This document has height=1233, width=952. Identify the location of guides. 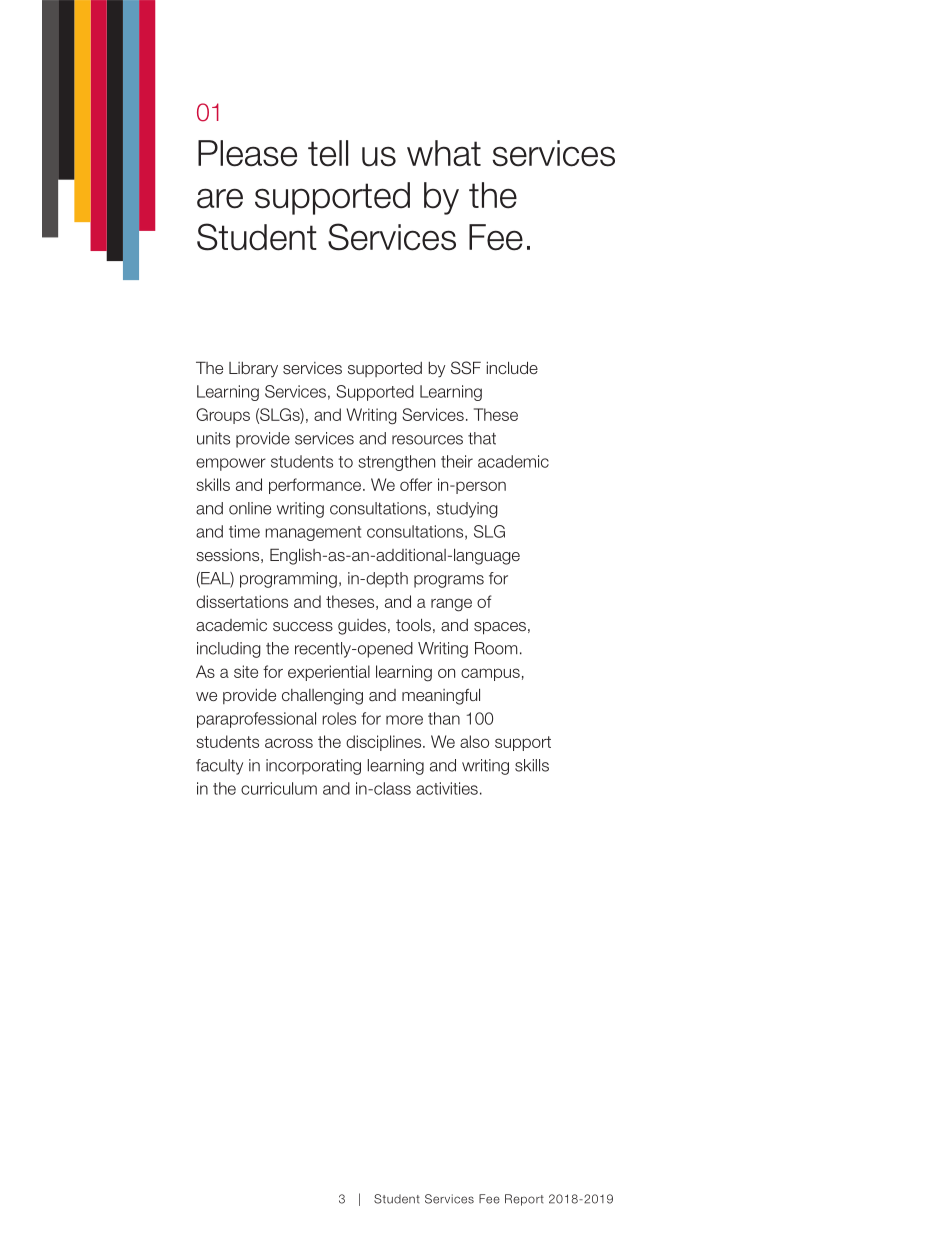
(362, 627).
